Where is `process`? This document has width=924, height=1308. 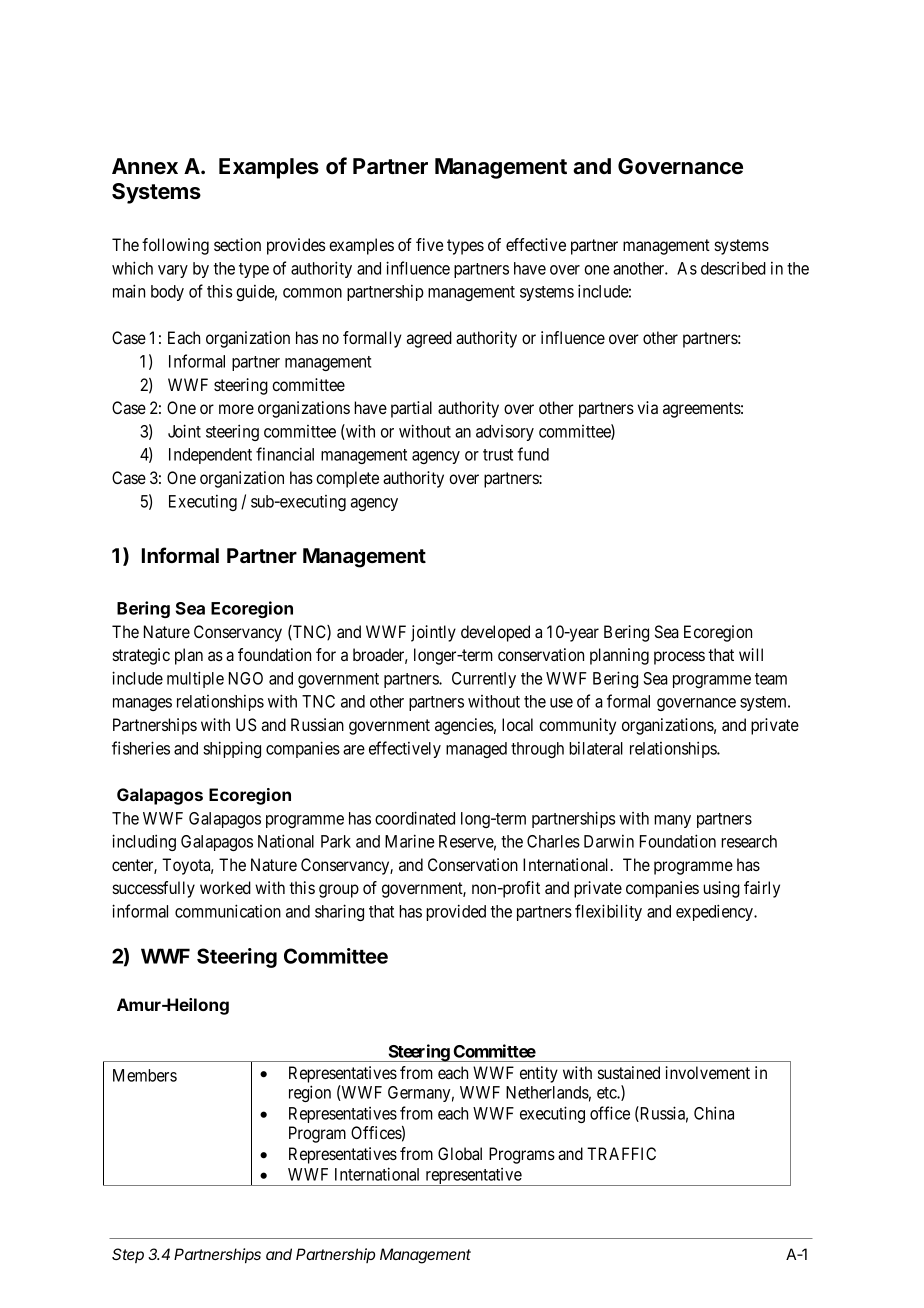 process is located at coordinates (679, 658).
